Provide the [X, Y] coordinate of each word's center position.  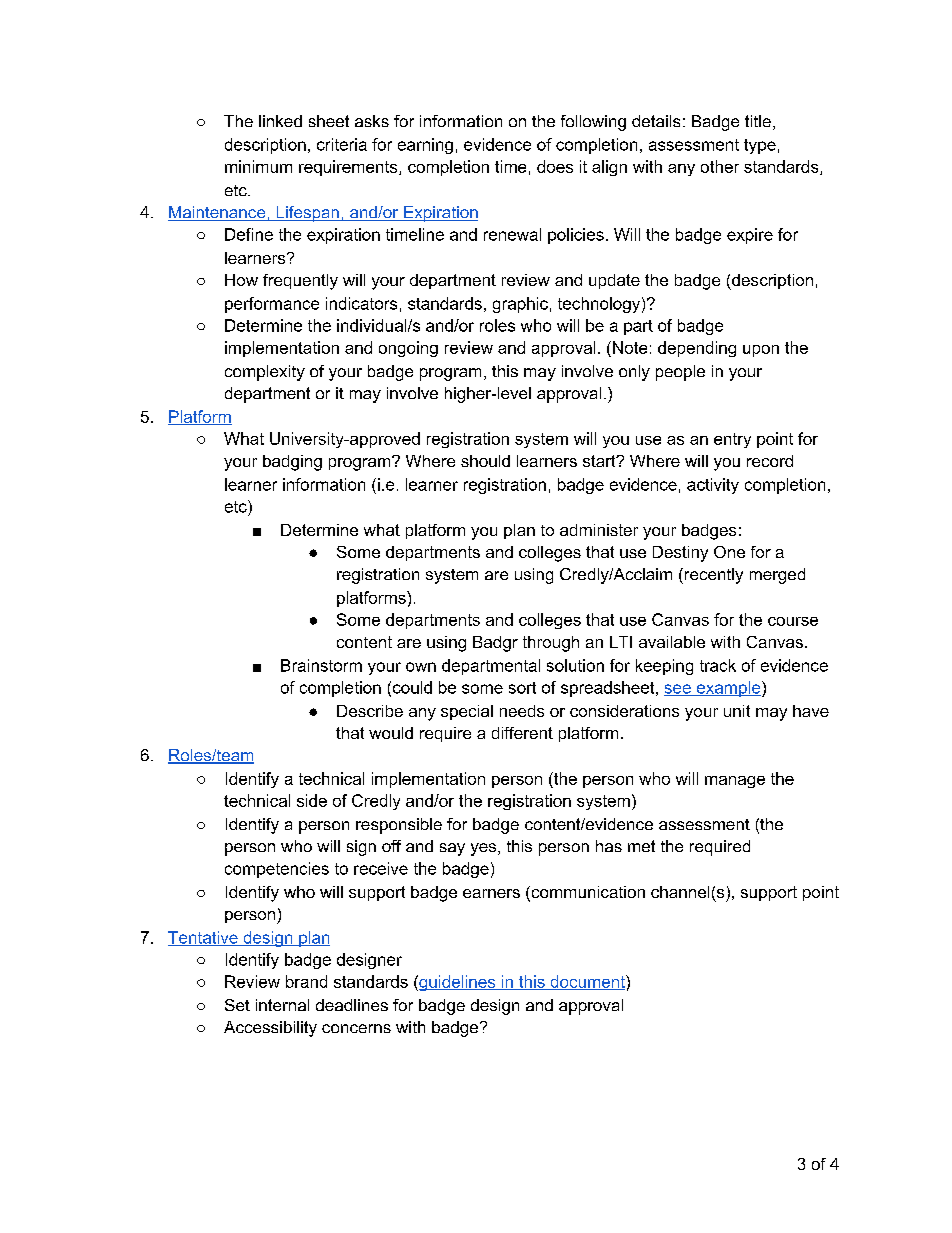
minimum [258, 166]
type [760, 146]
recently [712, 576]
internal [282, 1005]
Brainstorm [321, 665]
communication [587, 893]
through [551, 644]
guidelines [457, 983]
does [555, 166]
